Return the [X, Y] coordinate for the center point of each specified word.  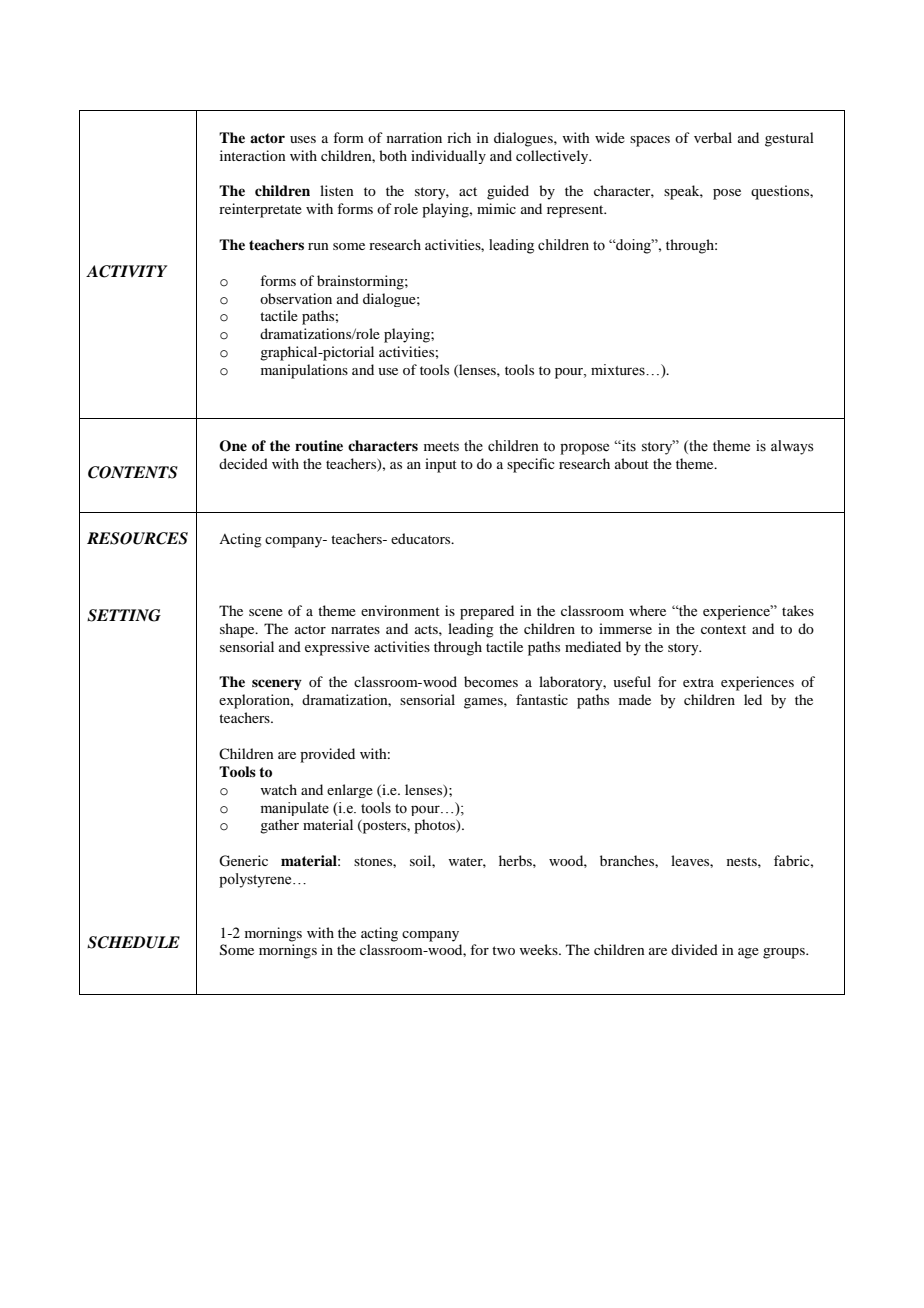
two [503, 950]
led [753, 699]
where [647, 610]
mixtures [619, 370]
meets [441, 447]
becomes [491, 681]
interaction [253, 155]
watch [278, 789]
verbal [713, 137]
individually [448, 157]
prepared [487, 612]
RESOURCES [137, 538]
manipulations [304, 371]
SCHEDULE [133, 942]
